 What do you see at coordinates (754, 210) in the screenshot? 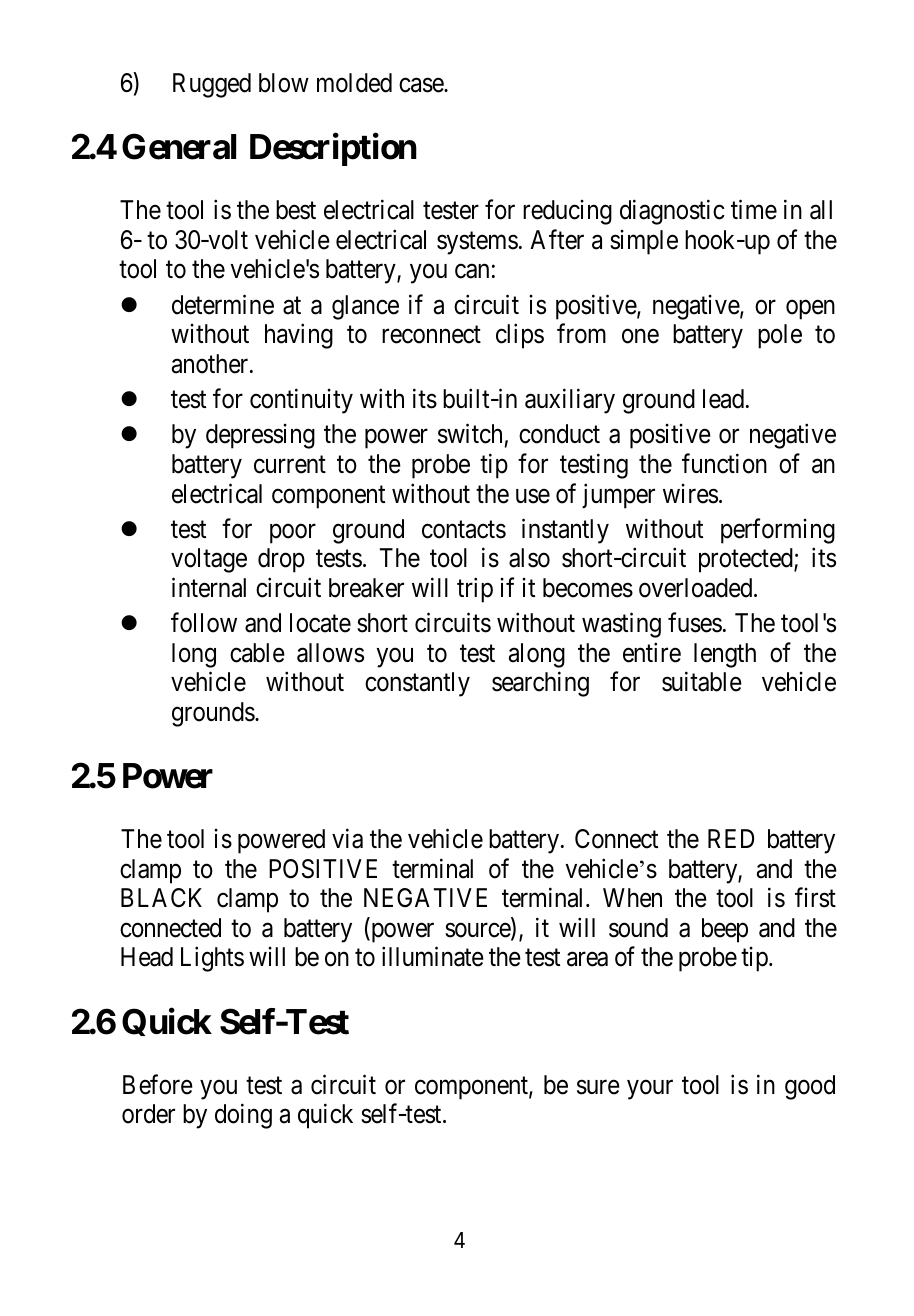
I see `time` at bounding box center [754, 210].
